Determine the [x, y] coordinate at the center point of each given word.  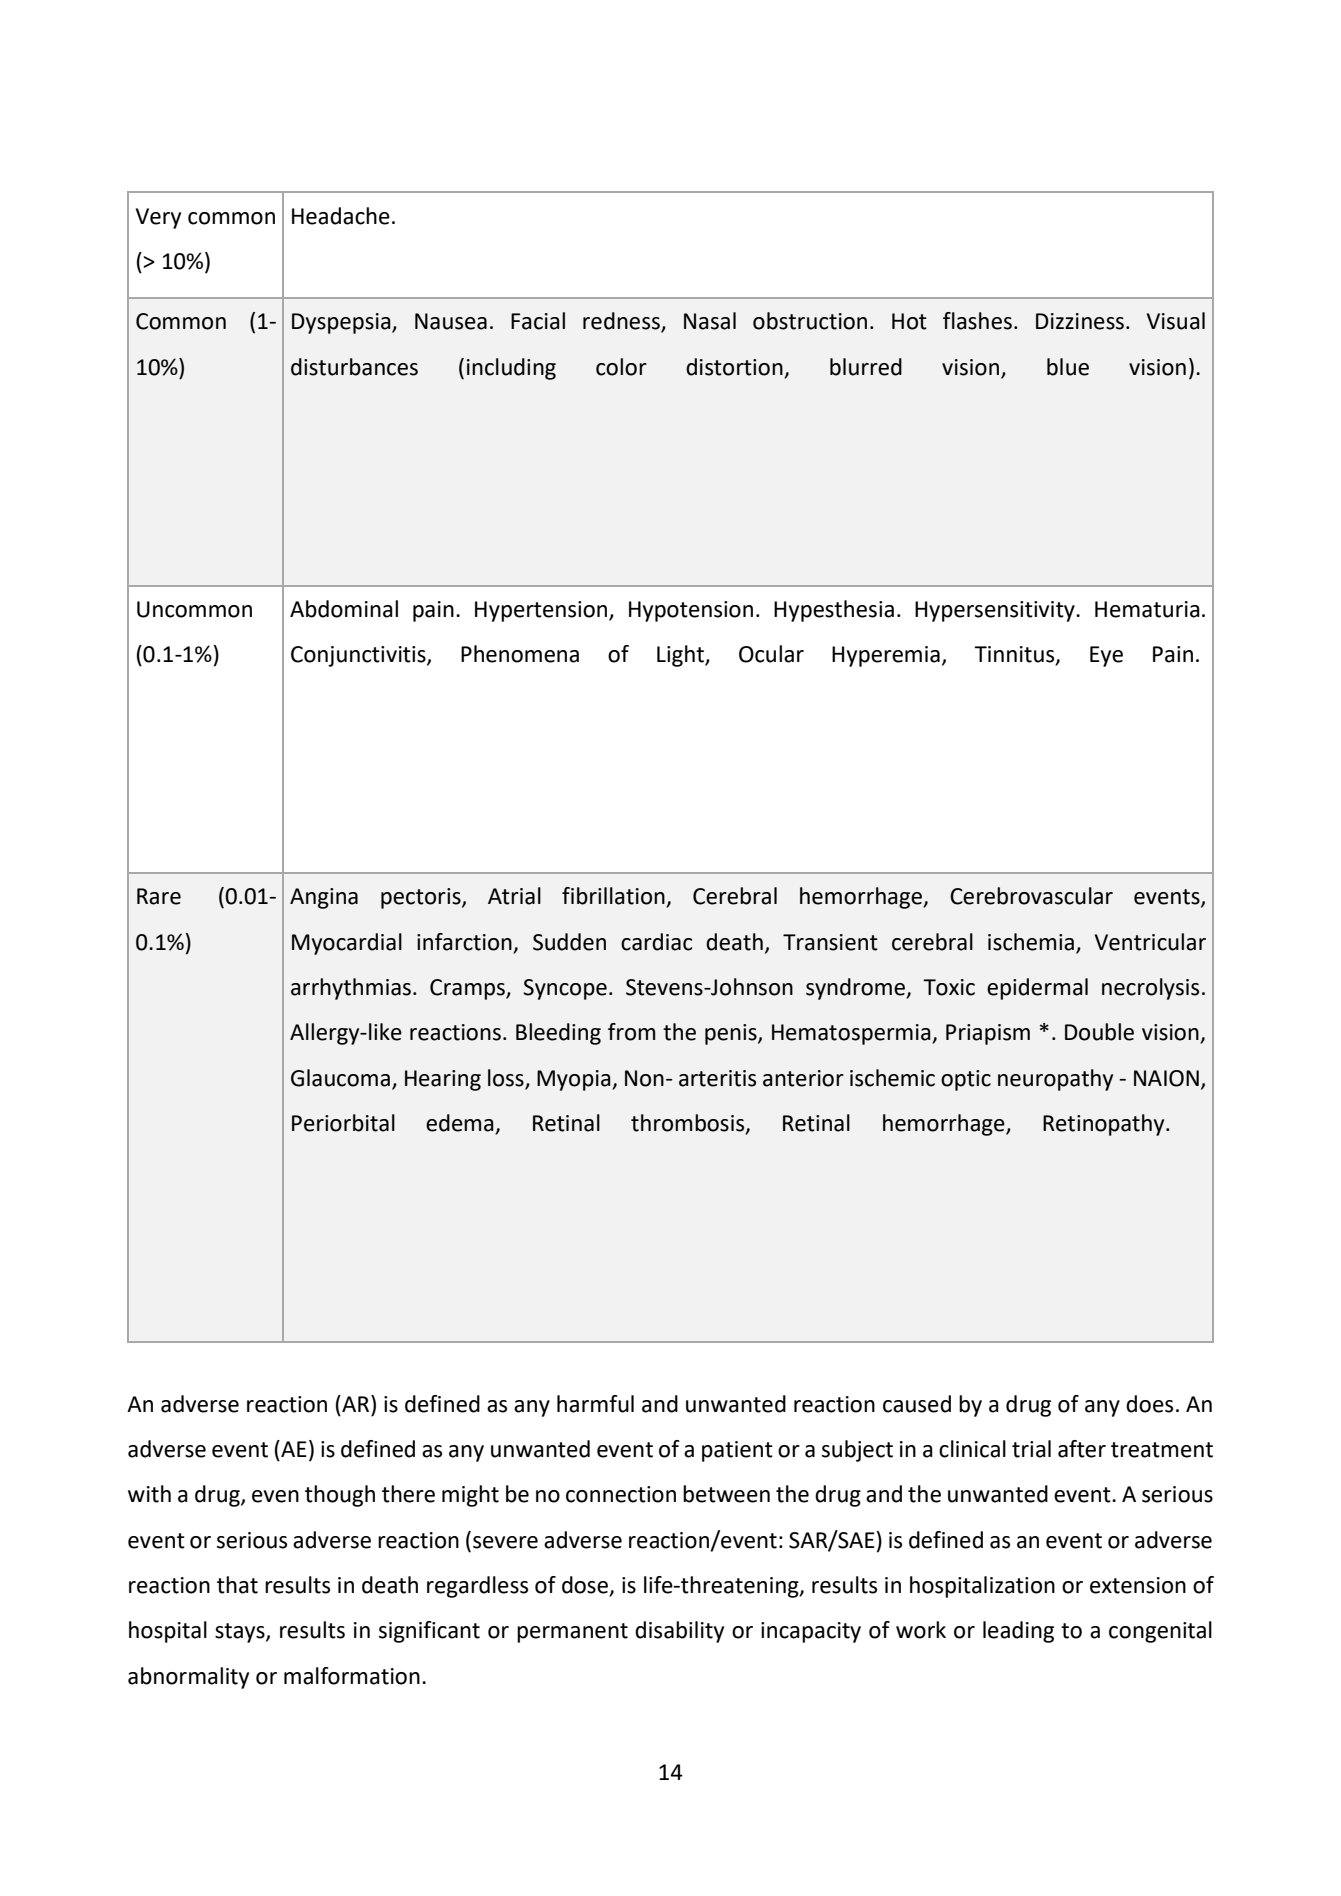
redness [622, 322]
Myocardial [347, 944]
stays [241, 1633]
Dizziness [1080, 321]
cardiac [656, 942]
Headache [341, 216]
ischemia [1031, 942]
